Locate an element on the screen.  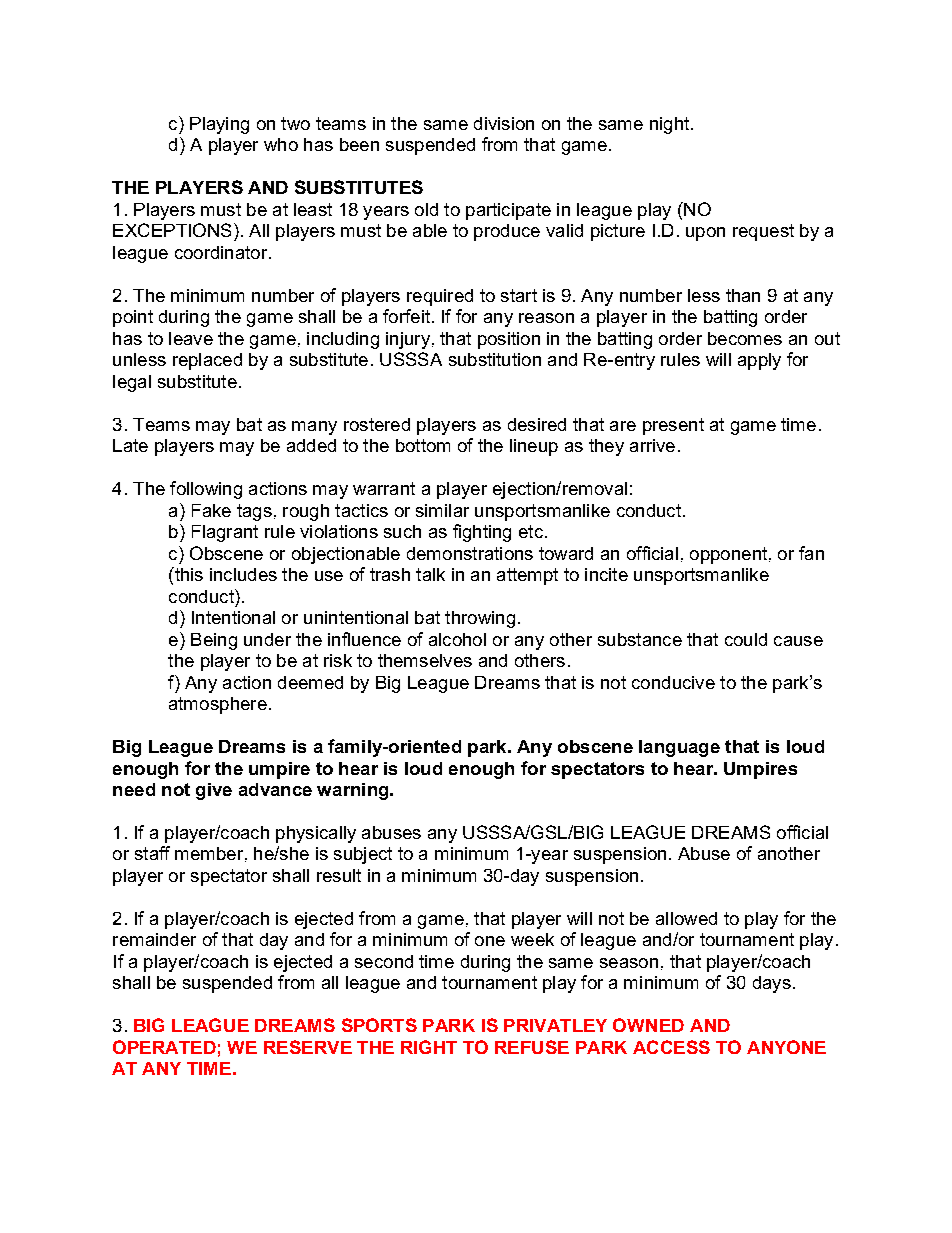
demonstrations is located at coordinates (470, 553).
